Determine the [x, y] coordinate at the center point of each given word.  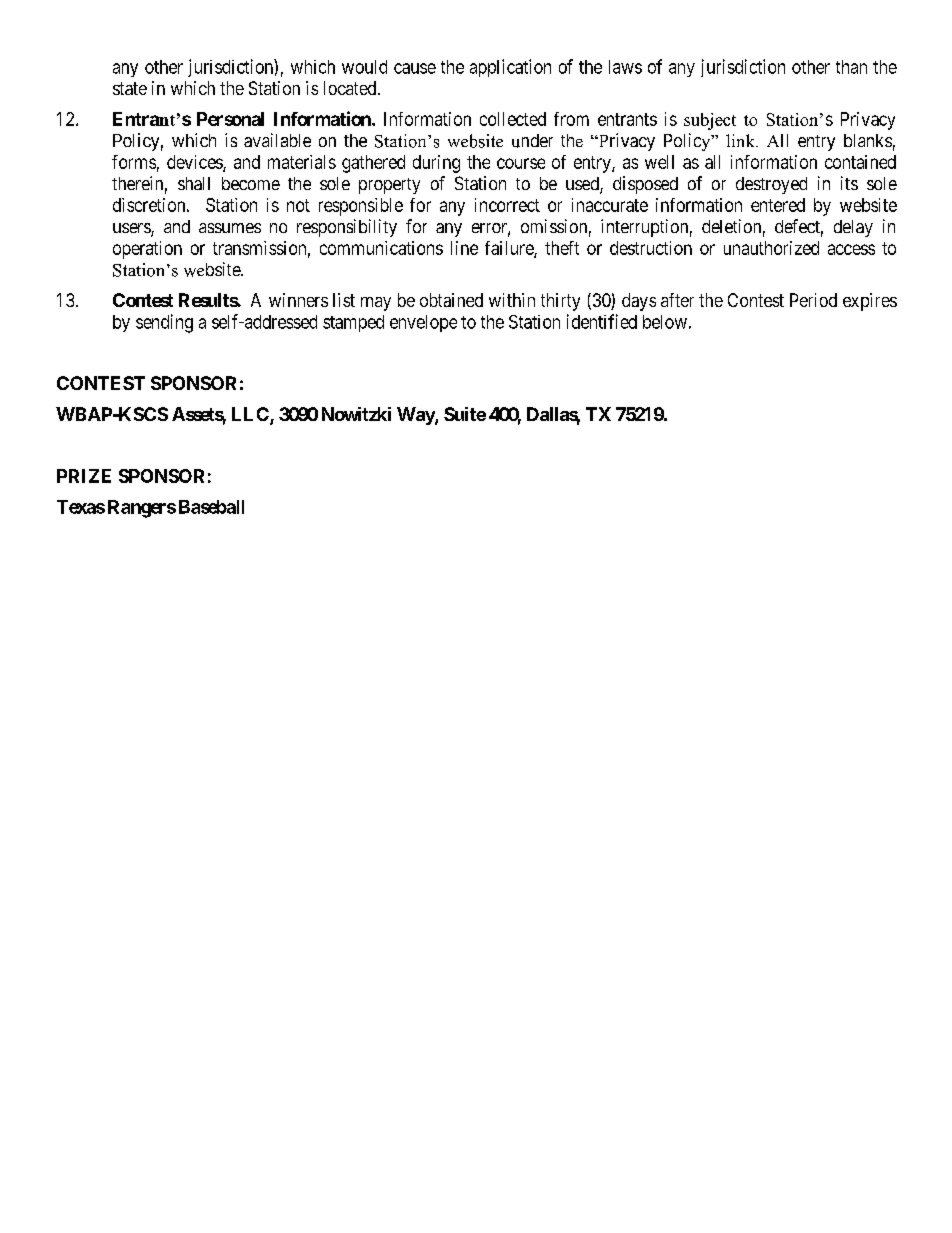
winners [298, 300]
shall [194, 183]
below [665, 322]
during [436, 164]
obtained [451, 300]
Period [813, 300]
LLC [251, 415]
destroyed [771, 185]
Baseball [211, 507]
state [130, 88]
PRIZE [84, 476]
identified [602, 321]
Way [416, 416]
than [851, 67]
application [510, 68]
